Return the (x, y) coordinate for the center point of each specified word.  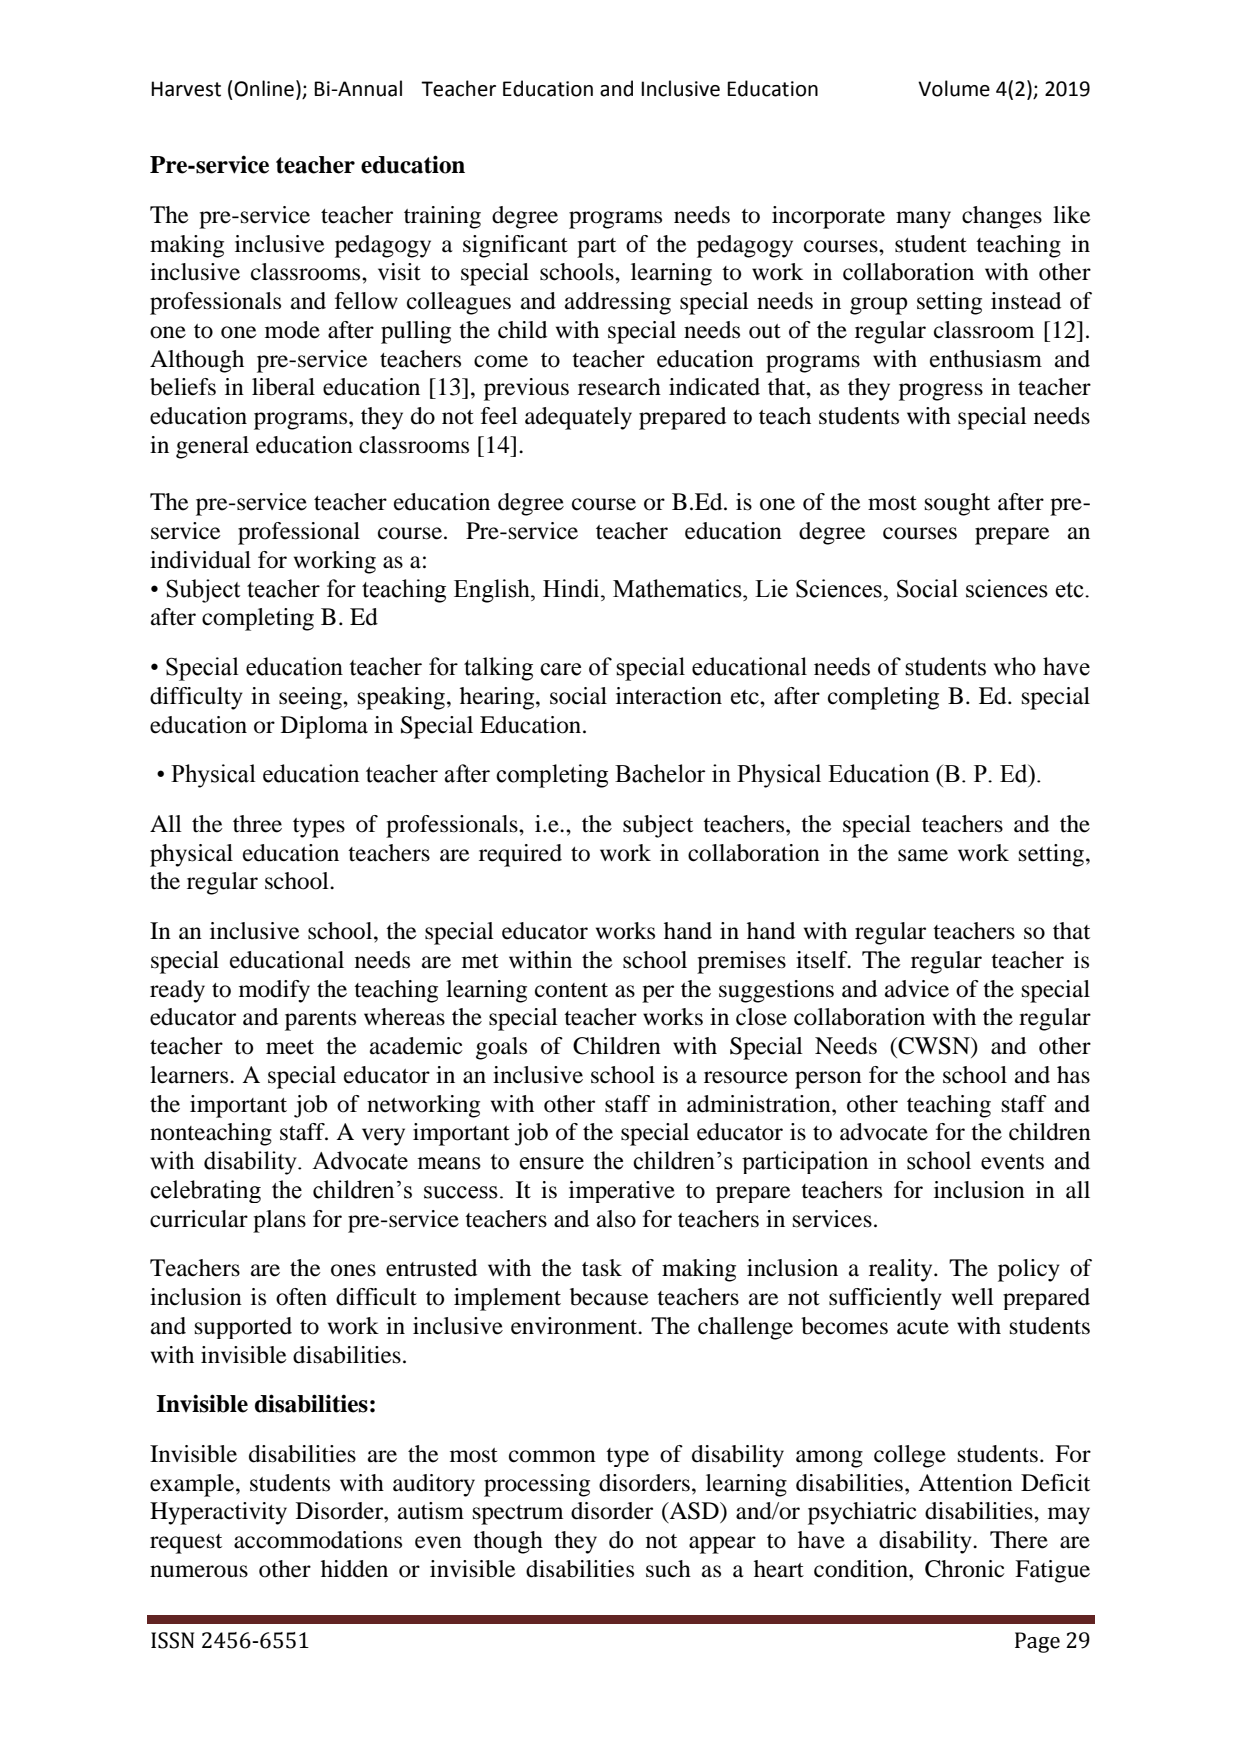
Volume (954, 88)
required (520, 855)
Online (264, 88)
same (923, 855)
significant (515, 246)
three (257, 824)
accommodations (318, 1540)
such (668, 1569)
